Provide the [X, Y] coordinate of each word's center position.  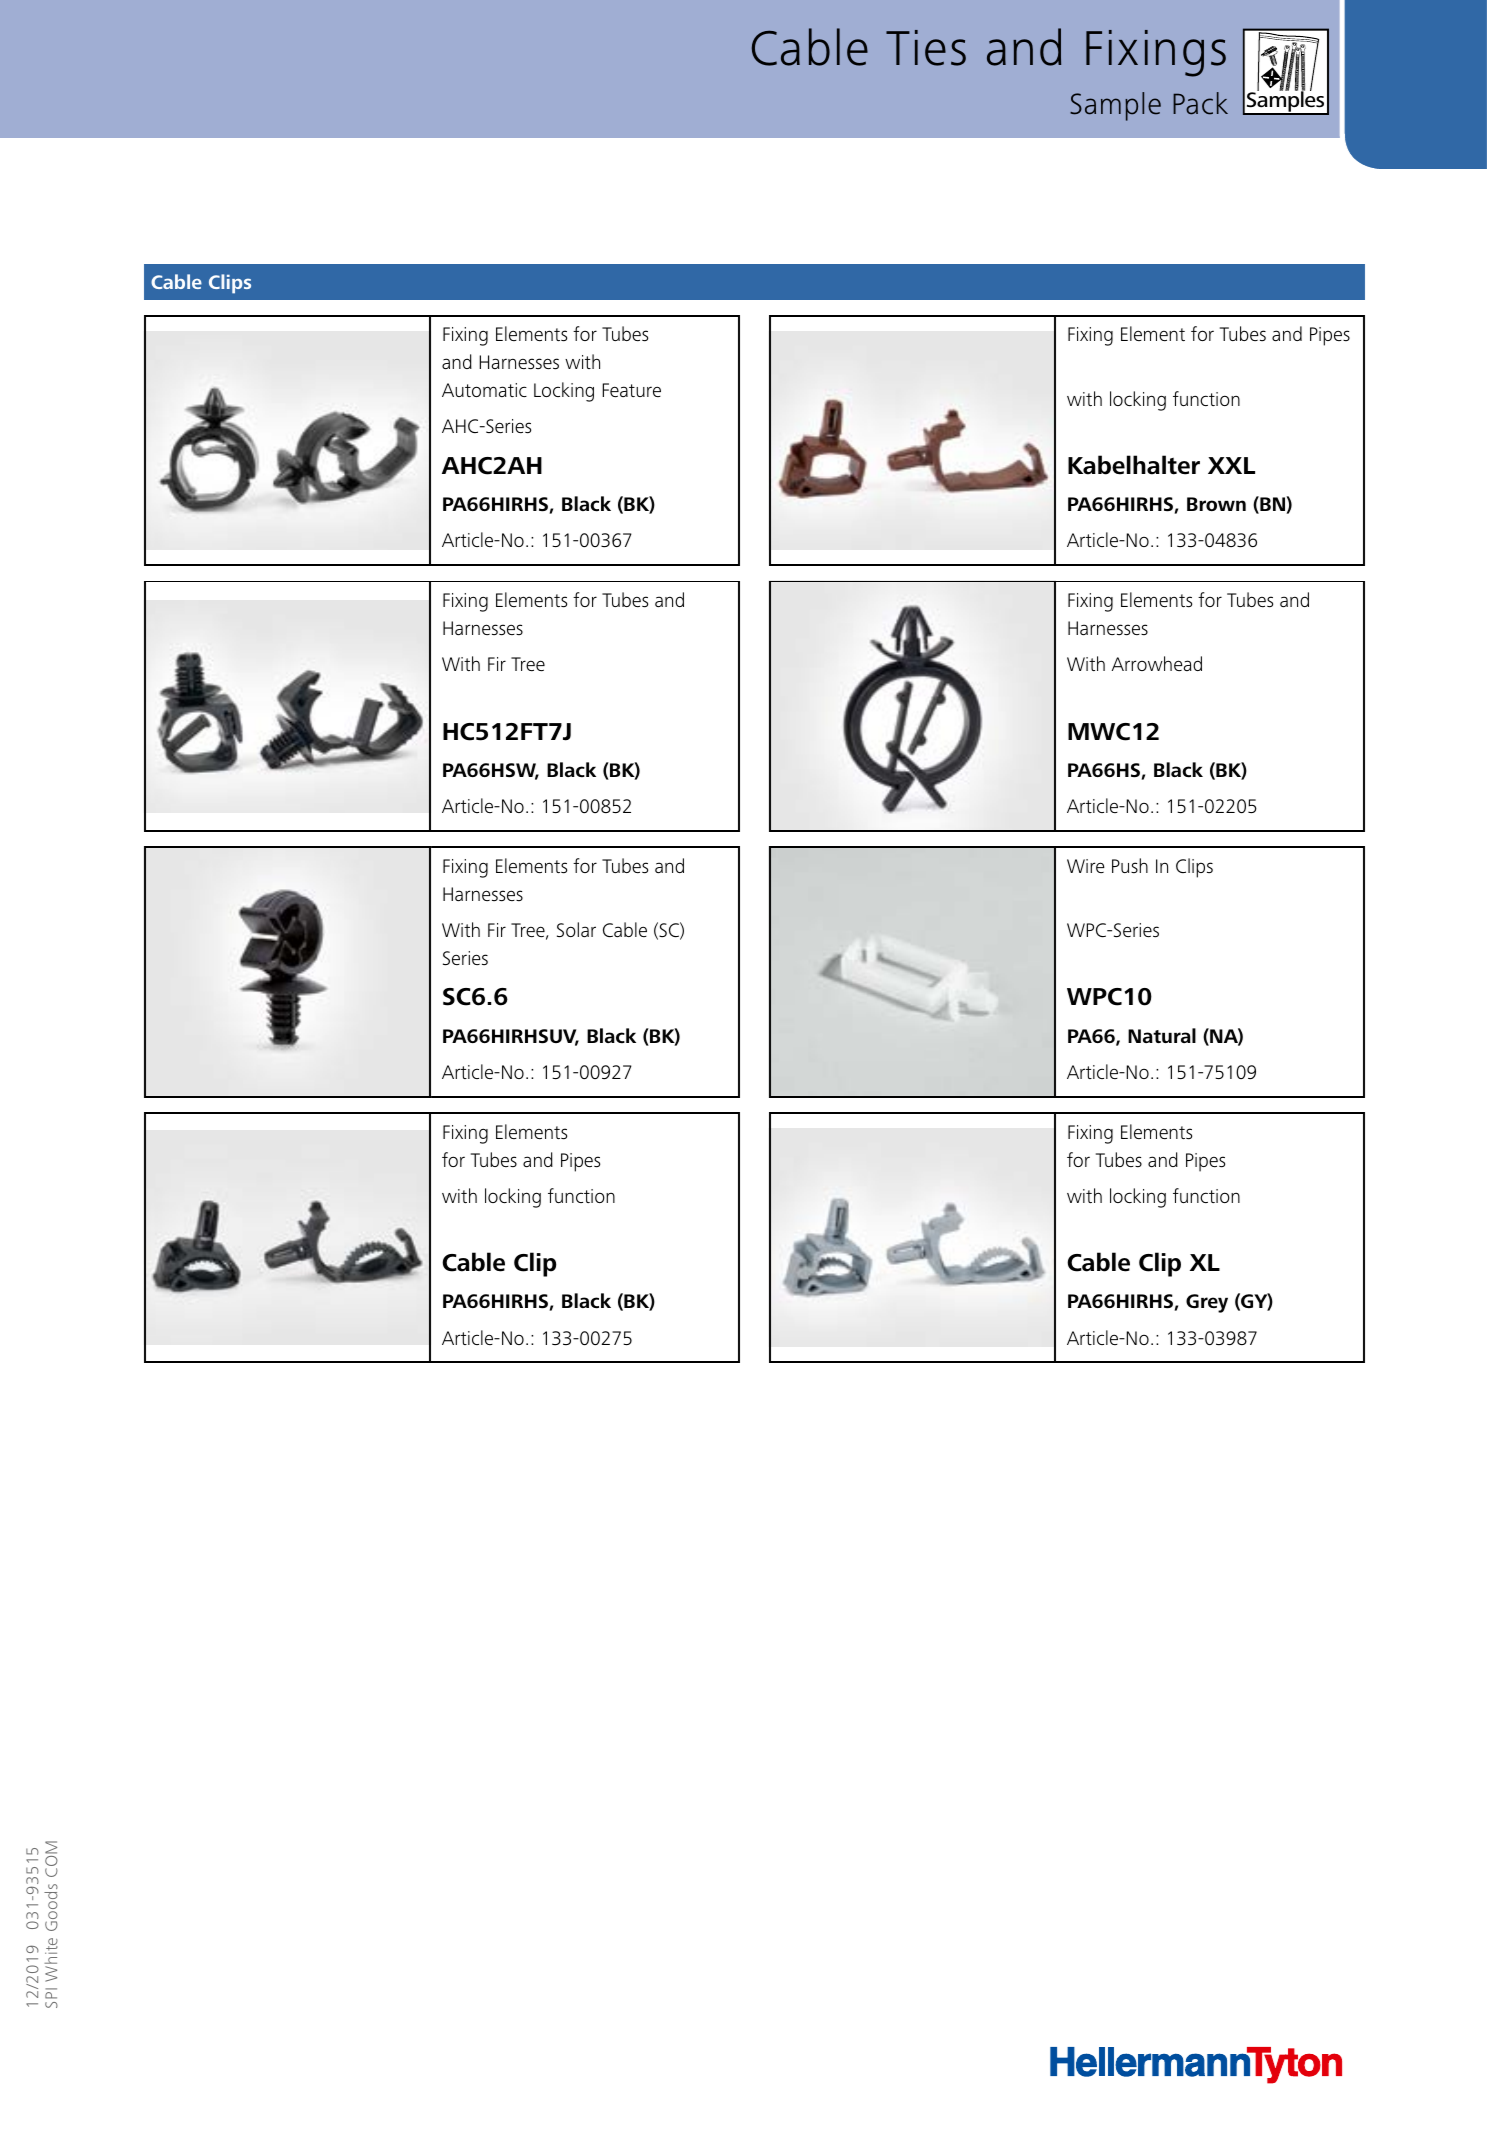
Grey [1207, 1303]
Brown [1216, 504]
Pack [1200, 103]
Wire [1086, 866]
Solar [576, 930]
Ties [926, 48]
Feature [631, 390]
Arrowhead [1157, 663]
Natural [1162, 1035]
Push [1130, 865]
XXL [1231, 465]
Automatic [484, 390]
